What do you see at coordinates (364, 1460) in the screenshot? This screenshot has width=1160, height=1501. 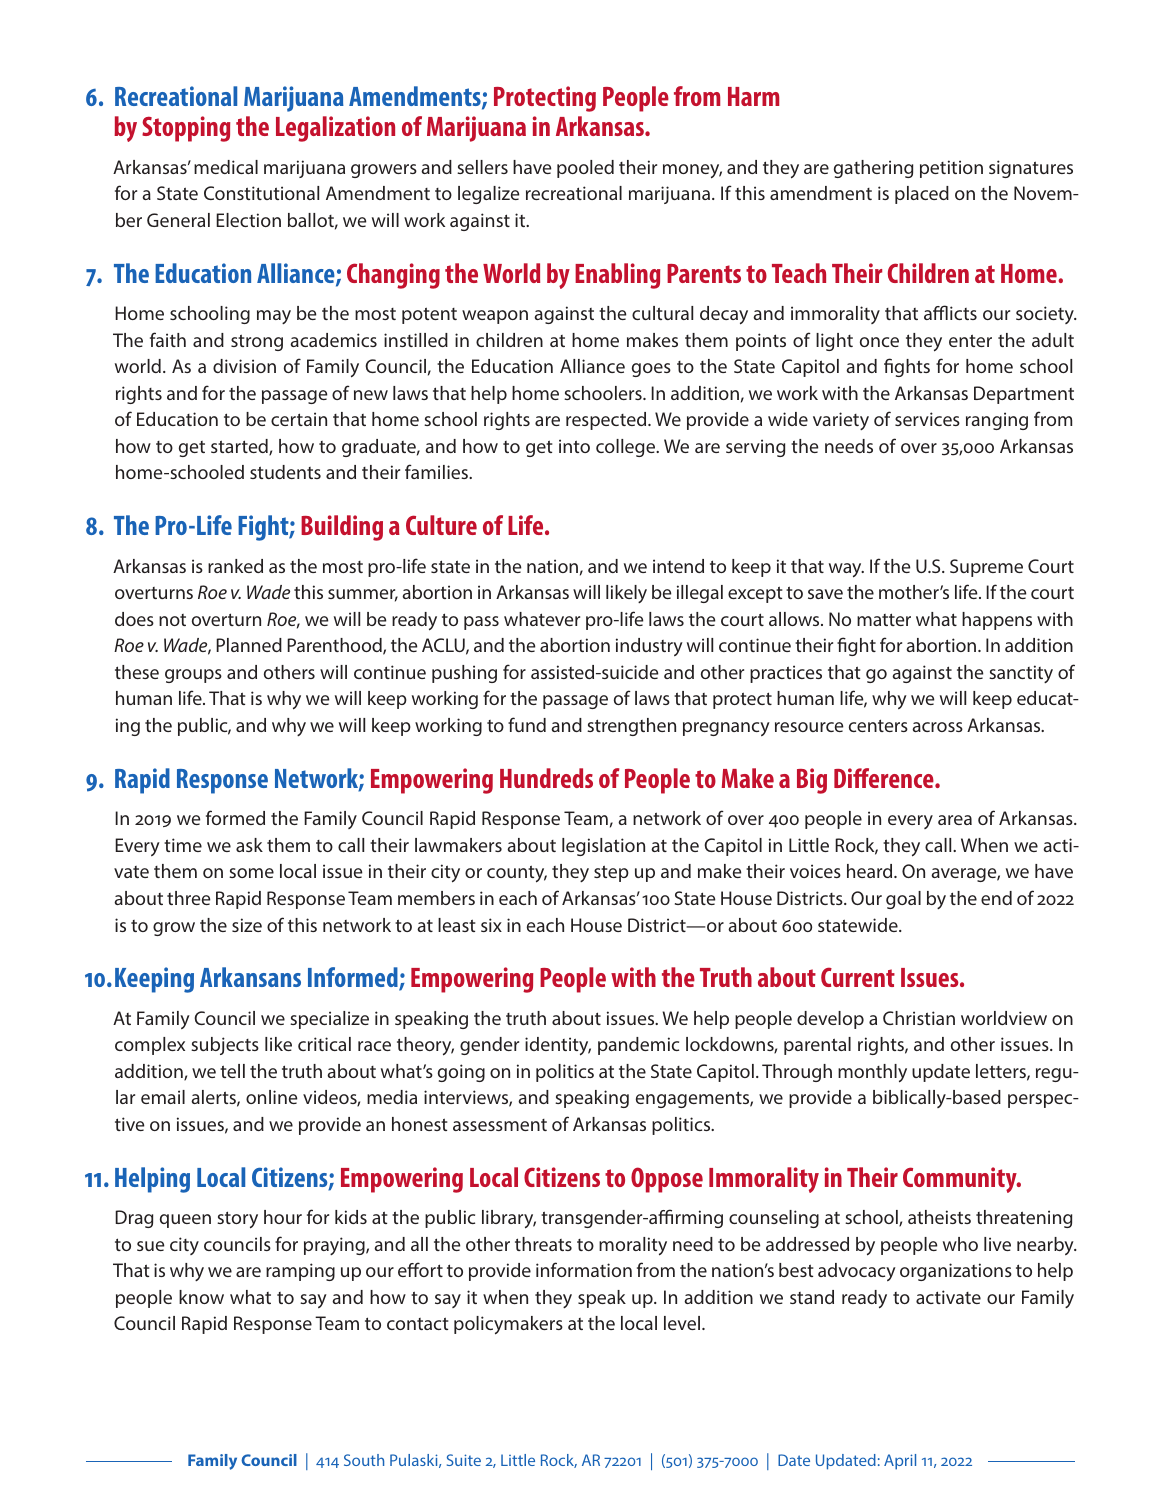 I see `South` at bounding box center [364, 1460].
